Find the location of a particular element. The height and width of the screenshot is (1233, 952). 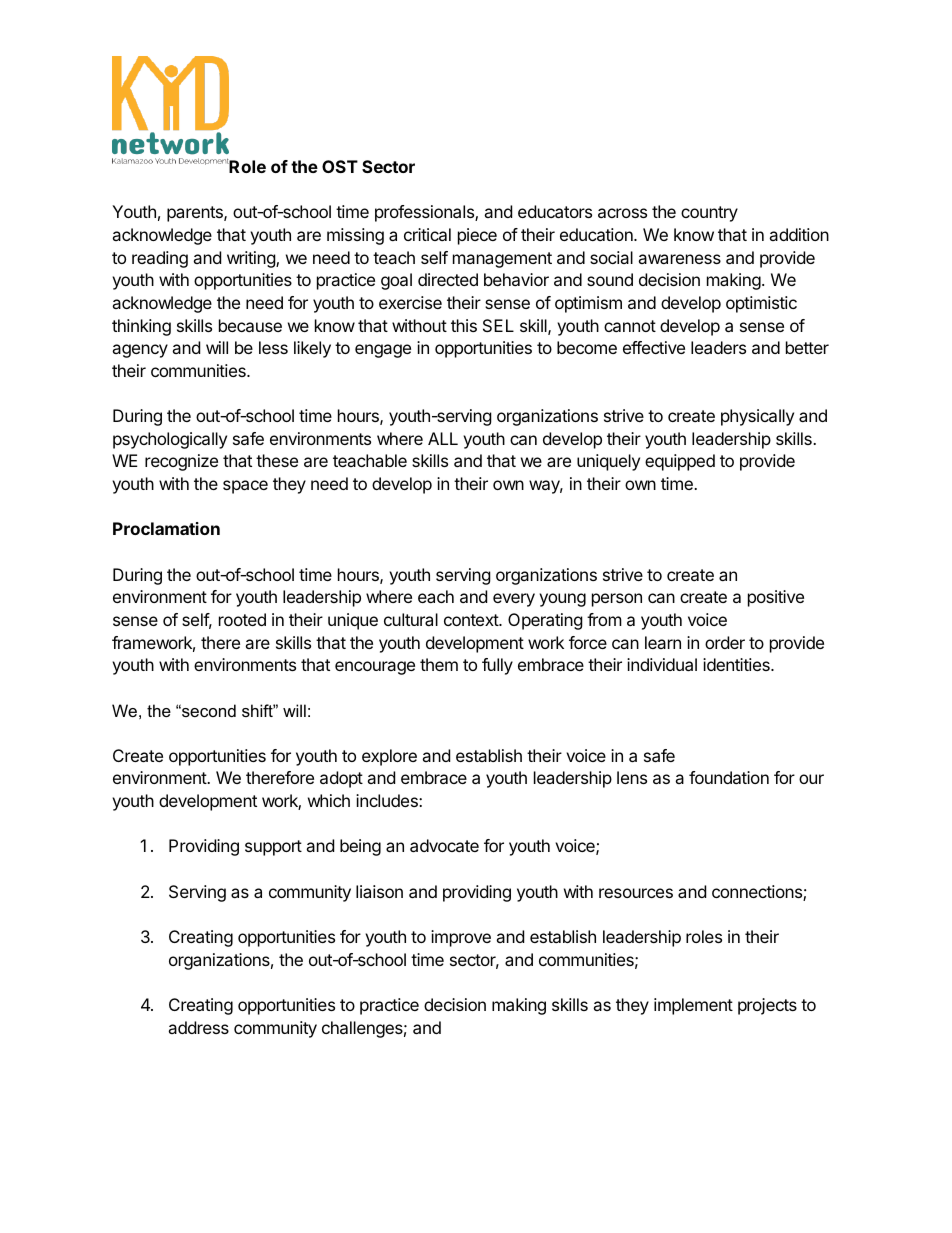

address is located at coordinates (198, 1027).
